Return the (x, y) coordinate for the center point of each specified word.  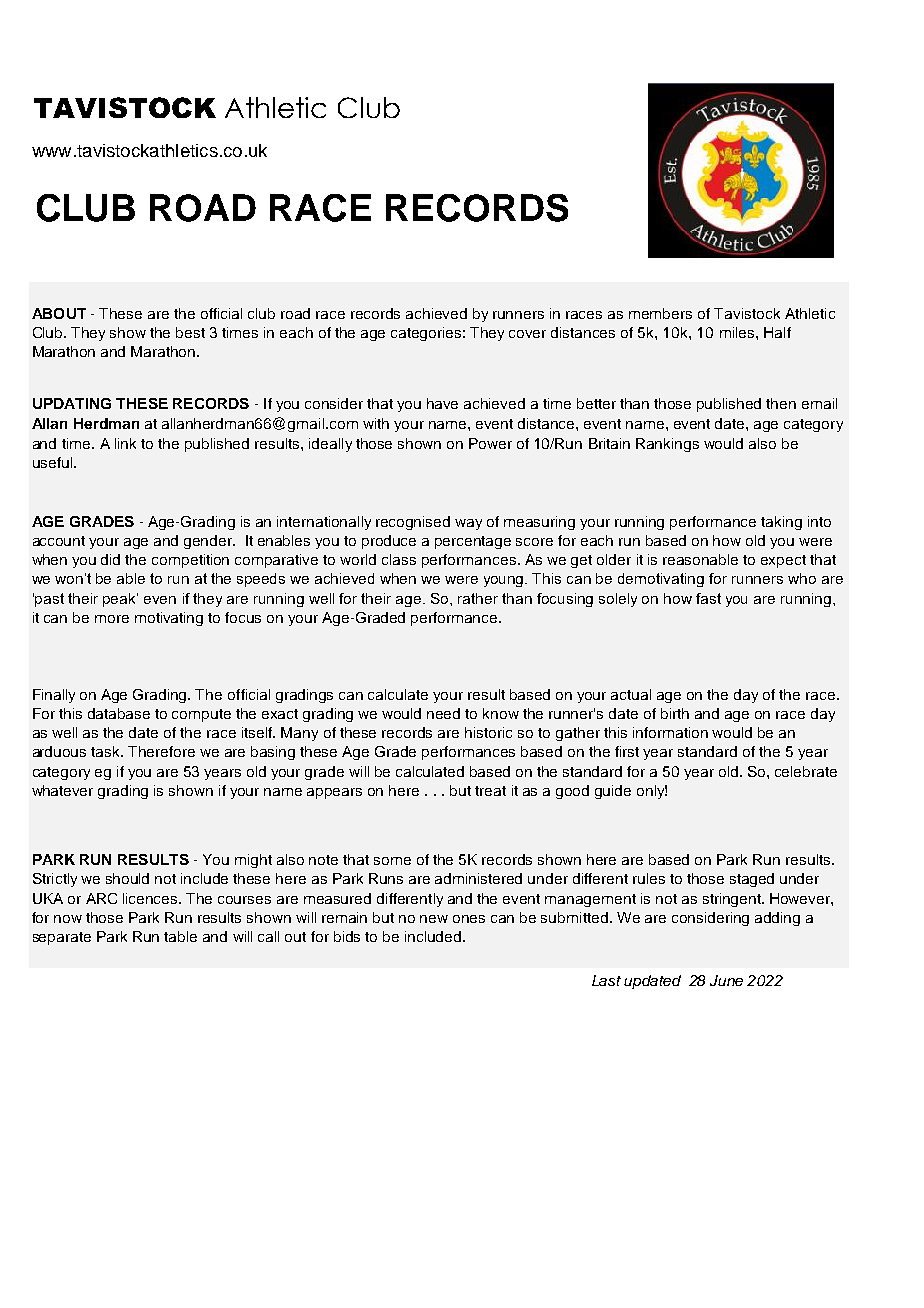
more (112, 619)
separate (62, 938)
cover (527, 334)
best (190, 332)
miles (738, 332)
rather (478, 598)
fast (708, 598)
